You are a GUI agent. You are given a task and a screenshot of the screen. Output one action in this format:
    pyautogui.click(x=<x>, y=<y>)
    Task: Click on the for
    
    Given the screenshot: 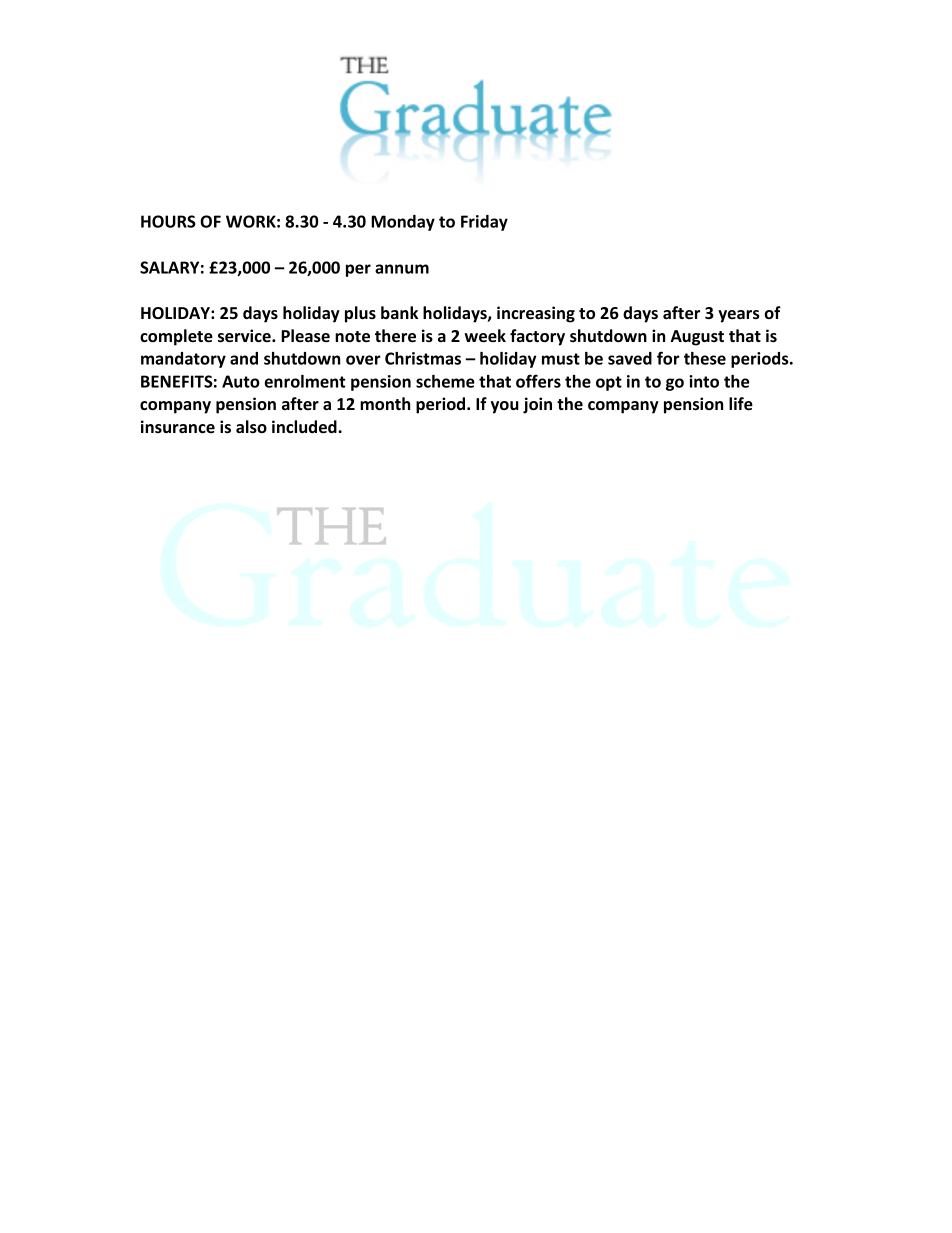 What is the action you would take?
    pyautogui.click(x=668, y=358)
